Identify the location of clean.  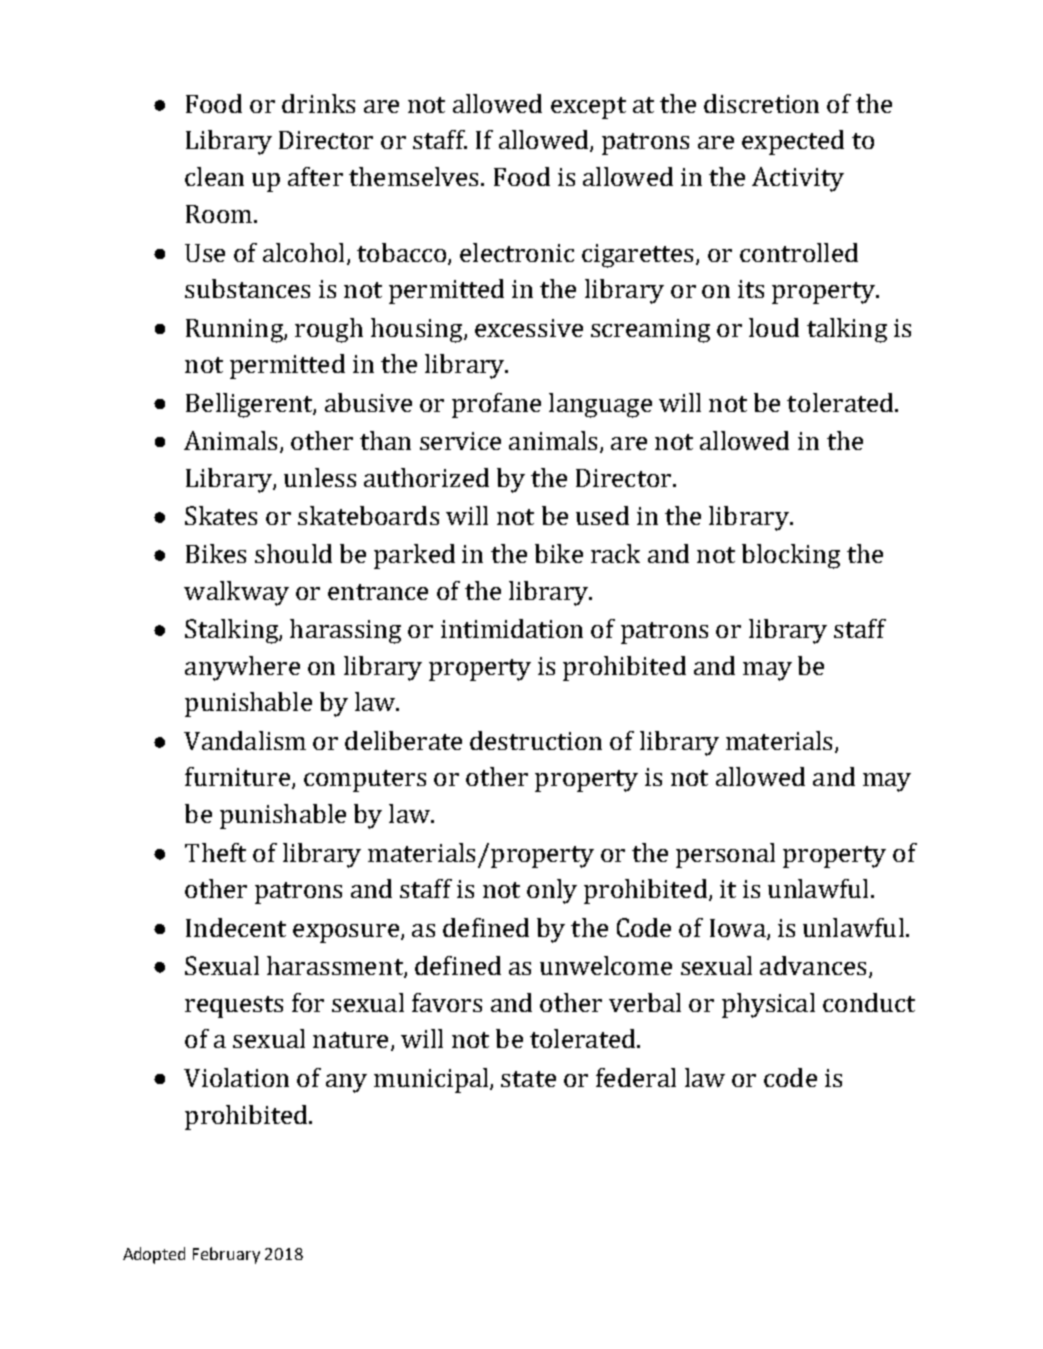
(214, 176).
